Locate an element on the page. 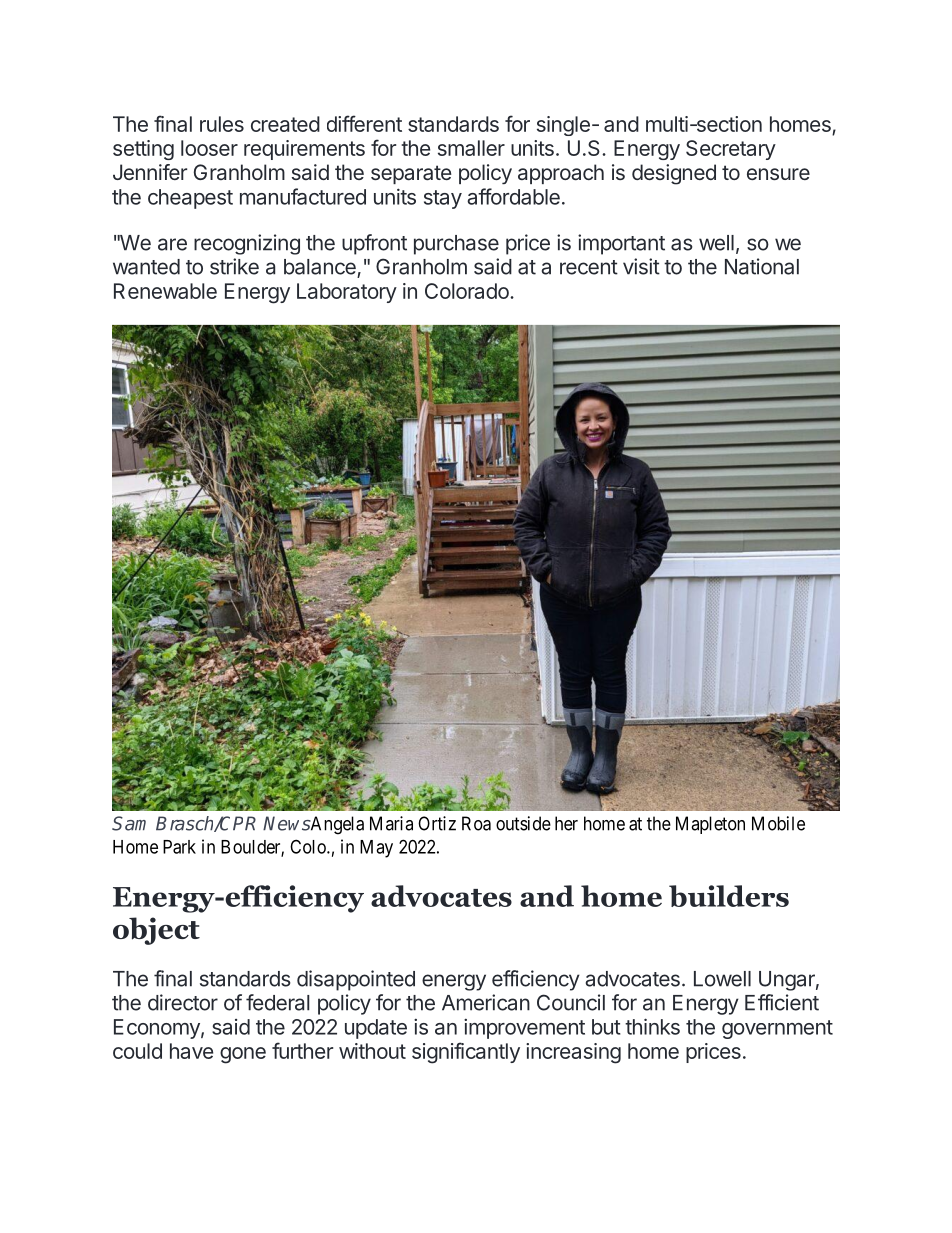 This image has height=1233, width=952. Renewable is located at coordinates (165, 291).
